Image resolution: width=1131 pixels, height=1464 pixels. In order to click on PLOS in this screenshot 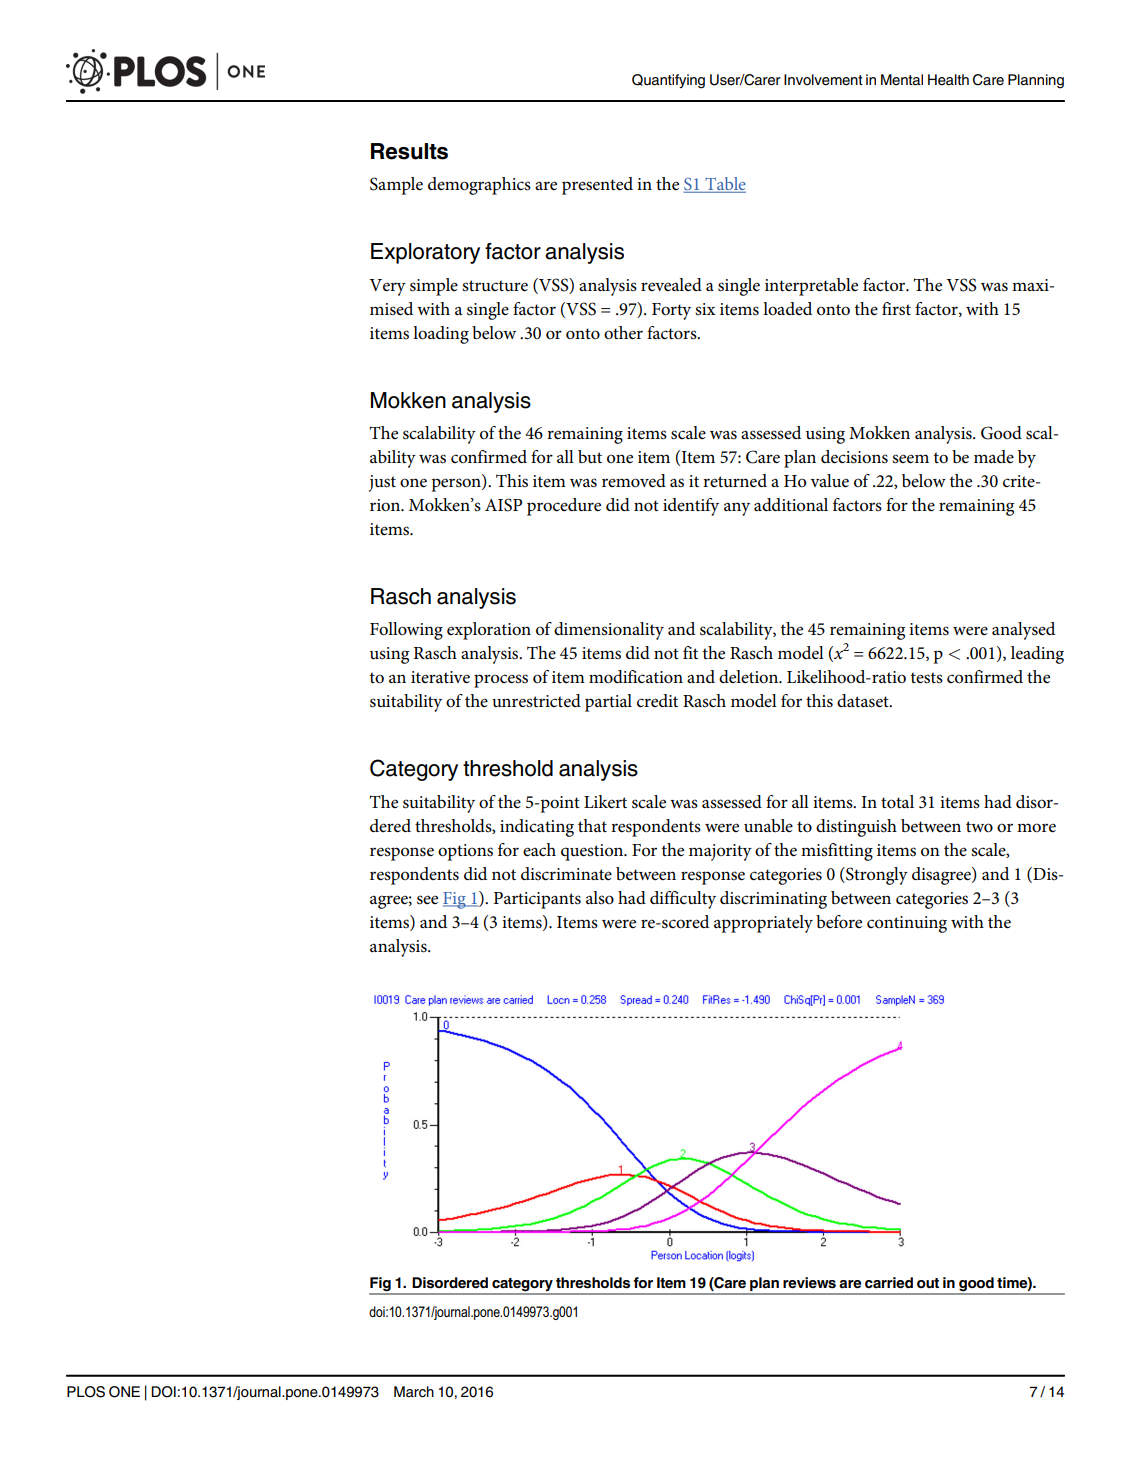, I will do `click(86, 1392)`.
